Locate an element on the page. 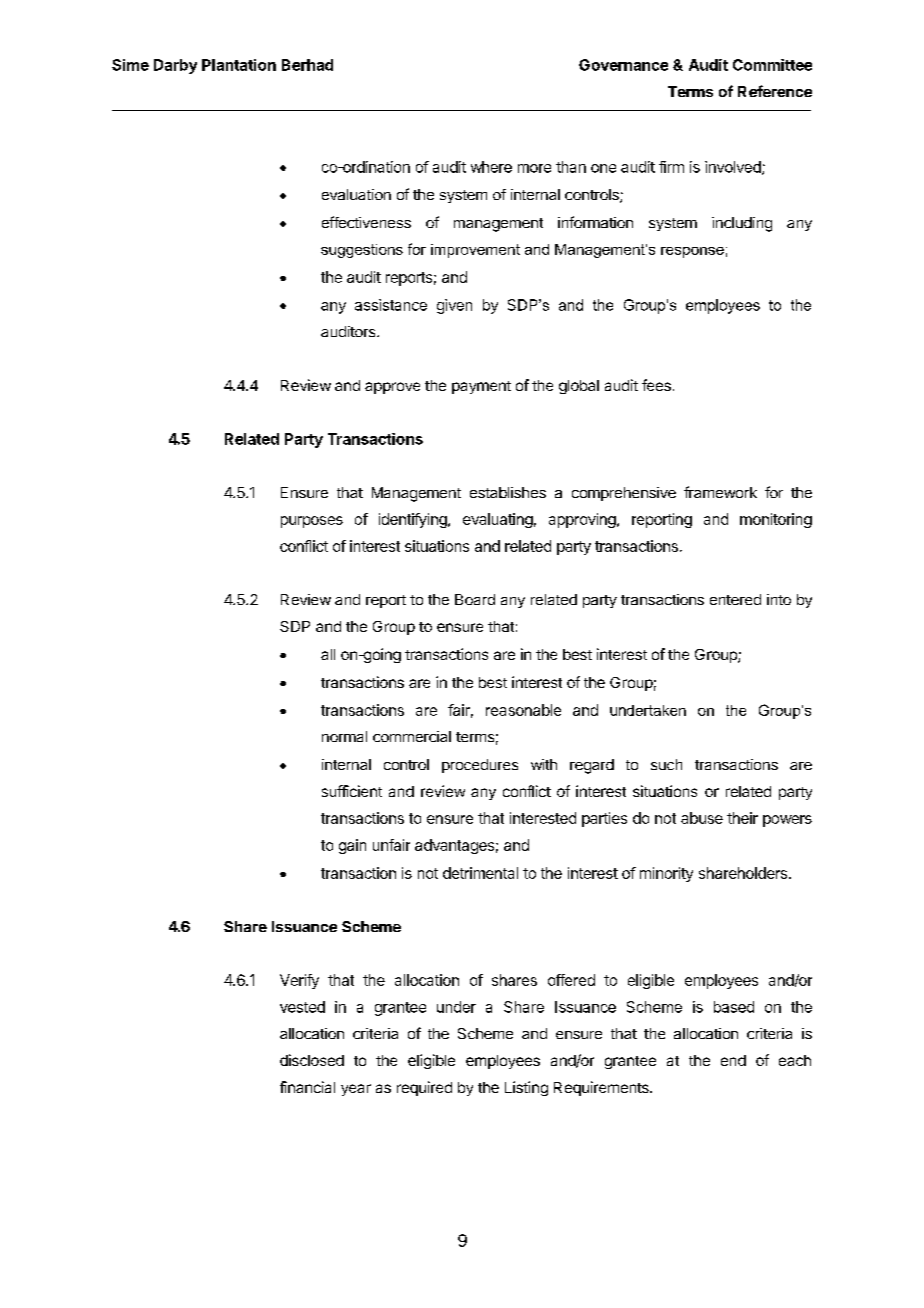 This document has height=1308, width=924. purposes is located at coordinates (312, 522).
